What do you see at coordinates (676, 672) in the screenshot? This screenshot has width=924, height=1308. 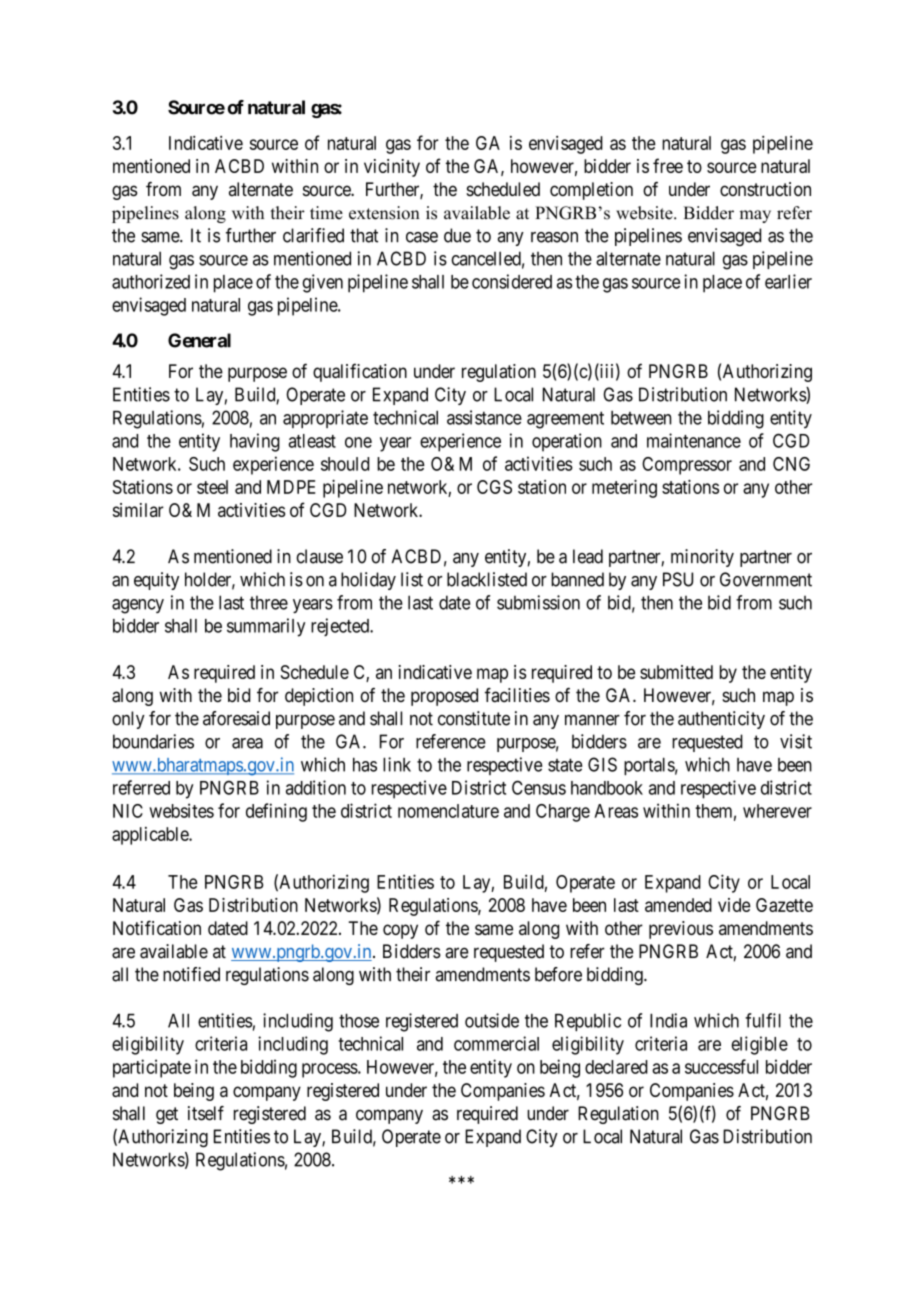 I see `submitted` at bounding box center [676, 672].
